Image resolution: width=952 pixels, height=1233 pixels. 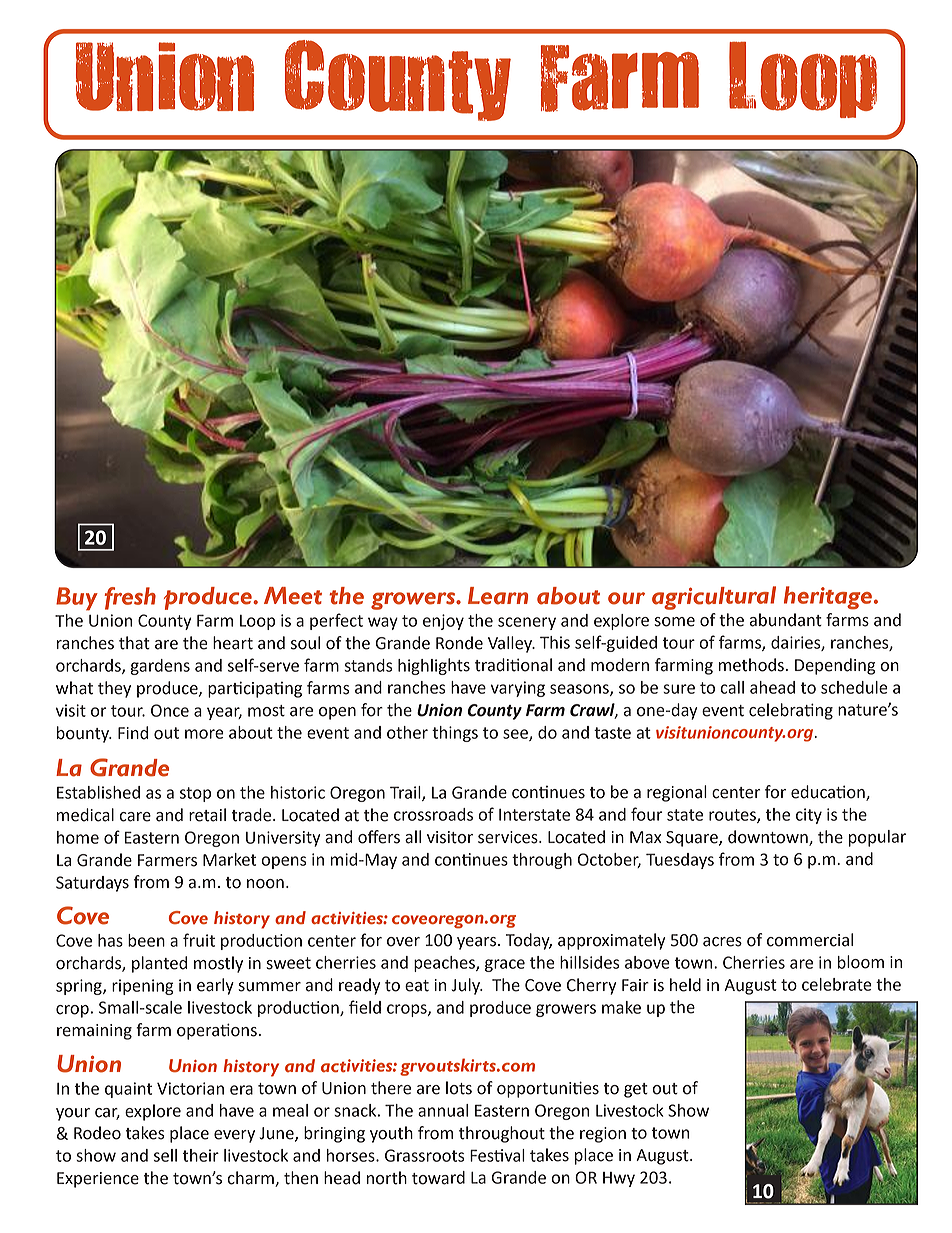 I want to click on stop, so click(x=195, y=794).
